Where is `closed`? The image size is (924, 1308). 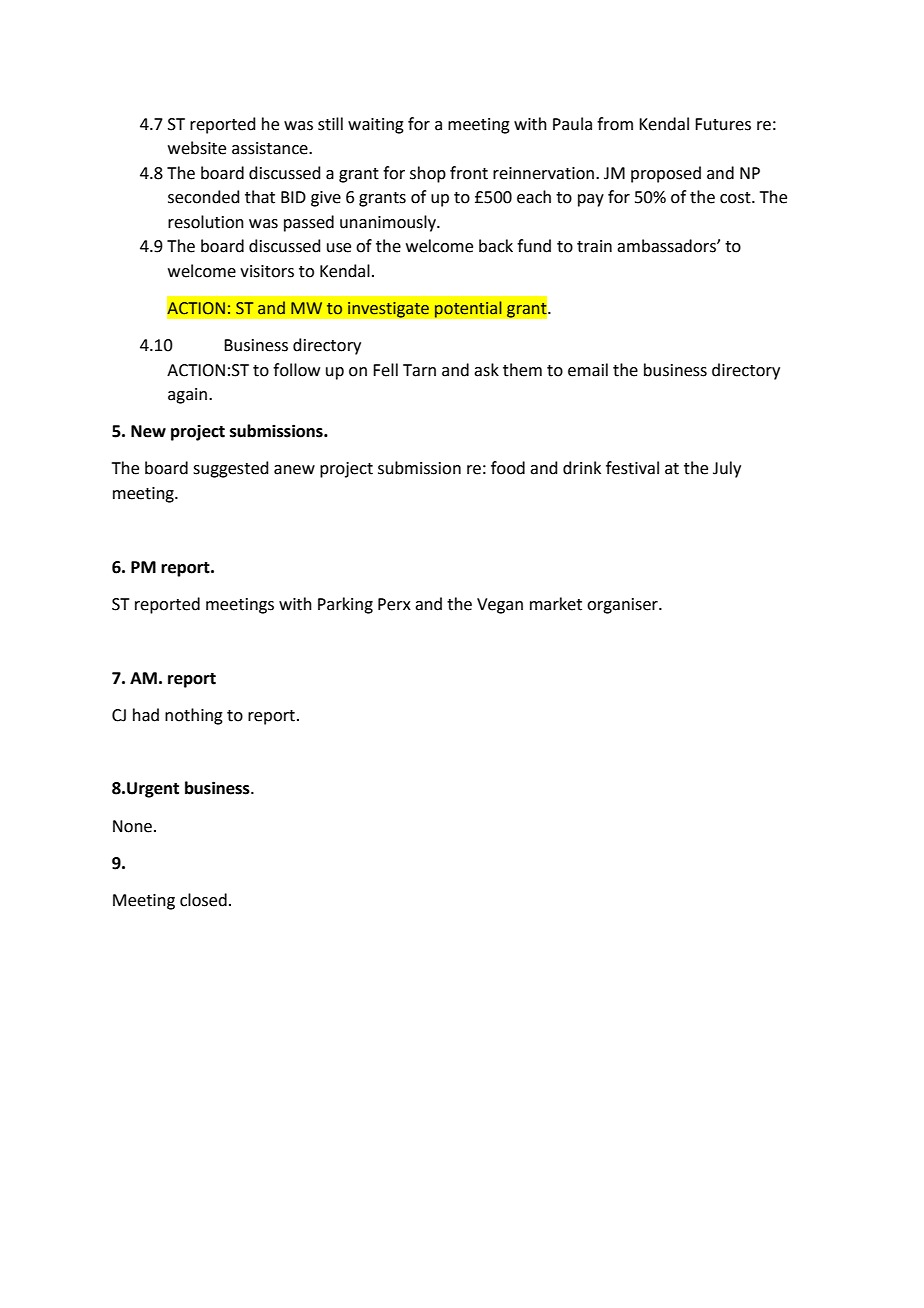 closed is located at coordinates (203, 900).
